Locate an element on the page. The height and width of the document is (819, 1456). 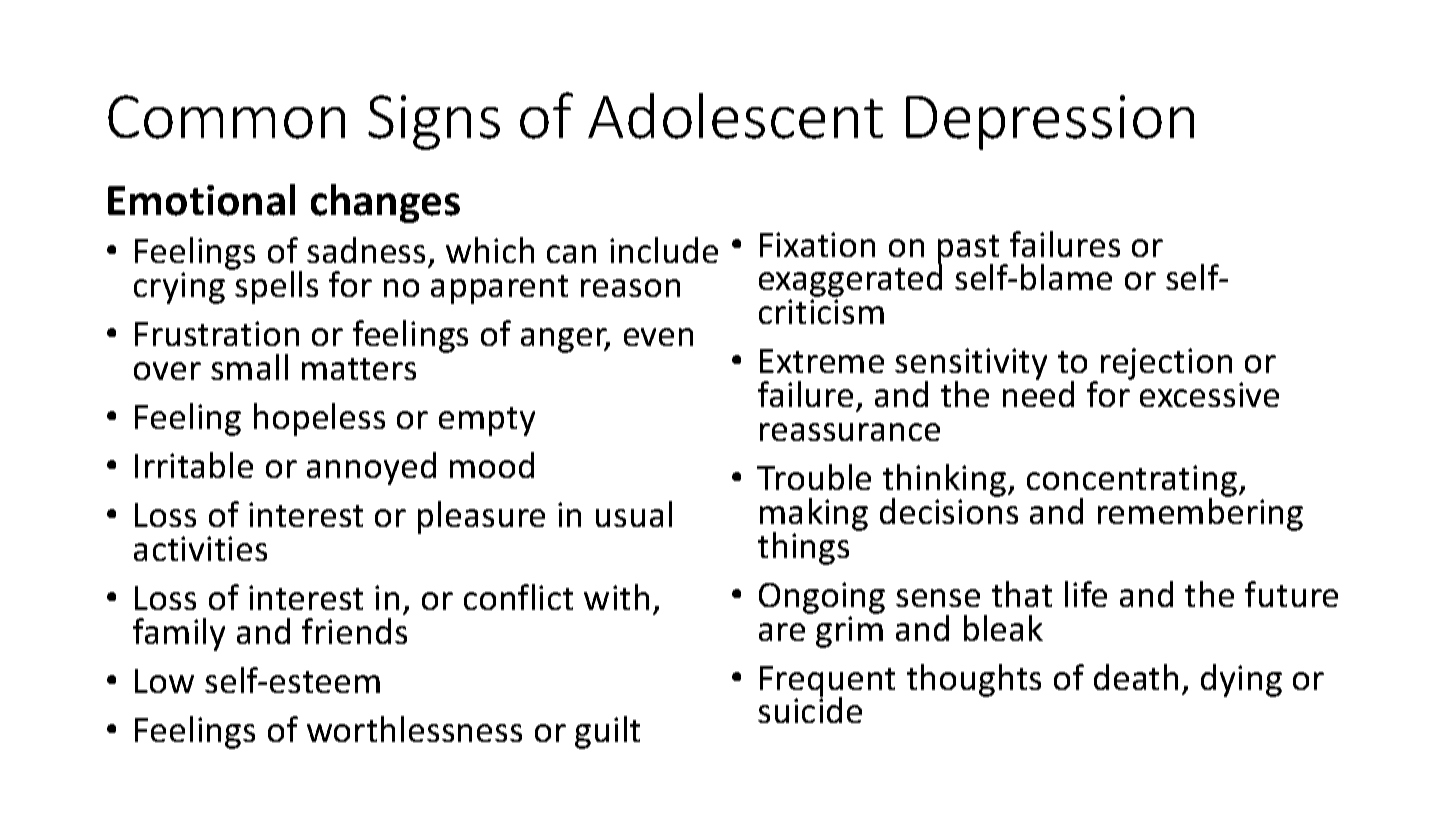
Common is located at coordinates (226, 117).
